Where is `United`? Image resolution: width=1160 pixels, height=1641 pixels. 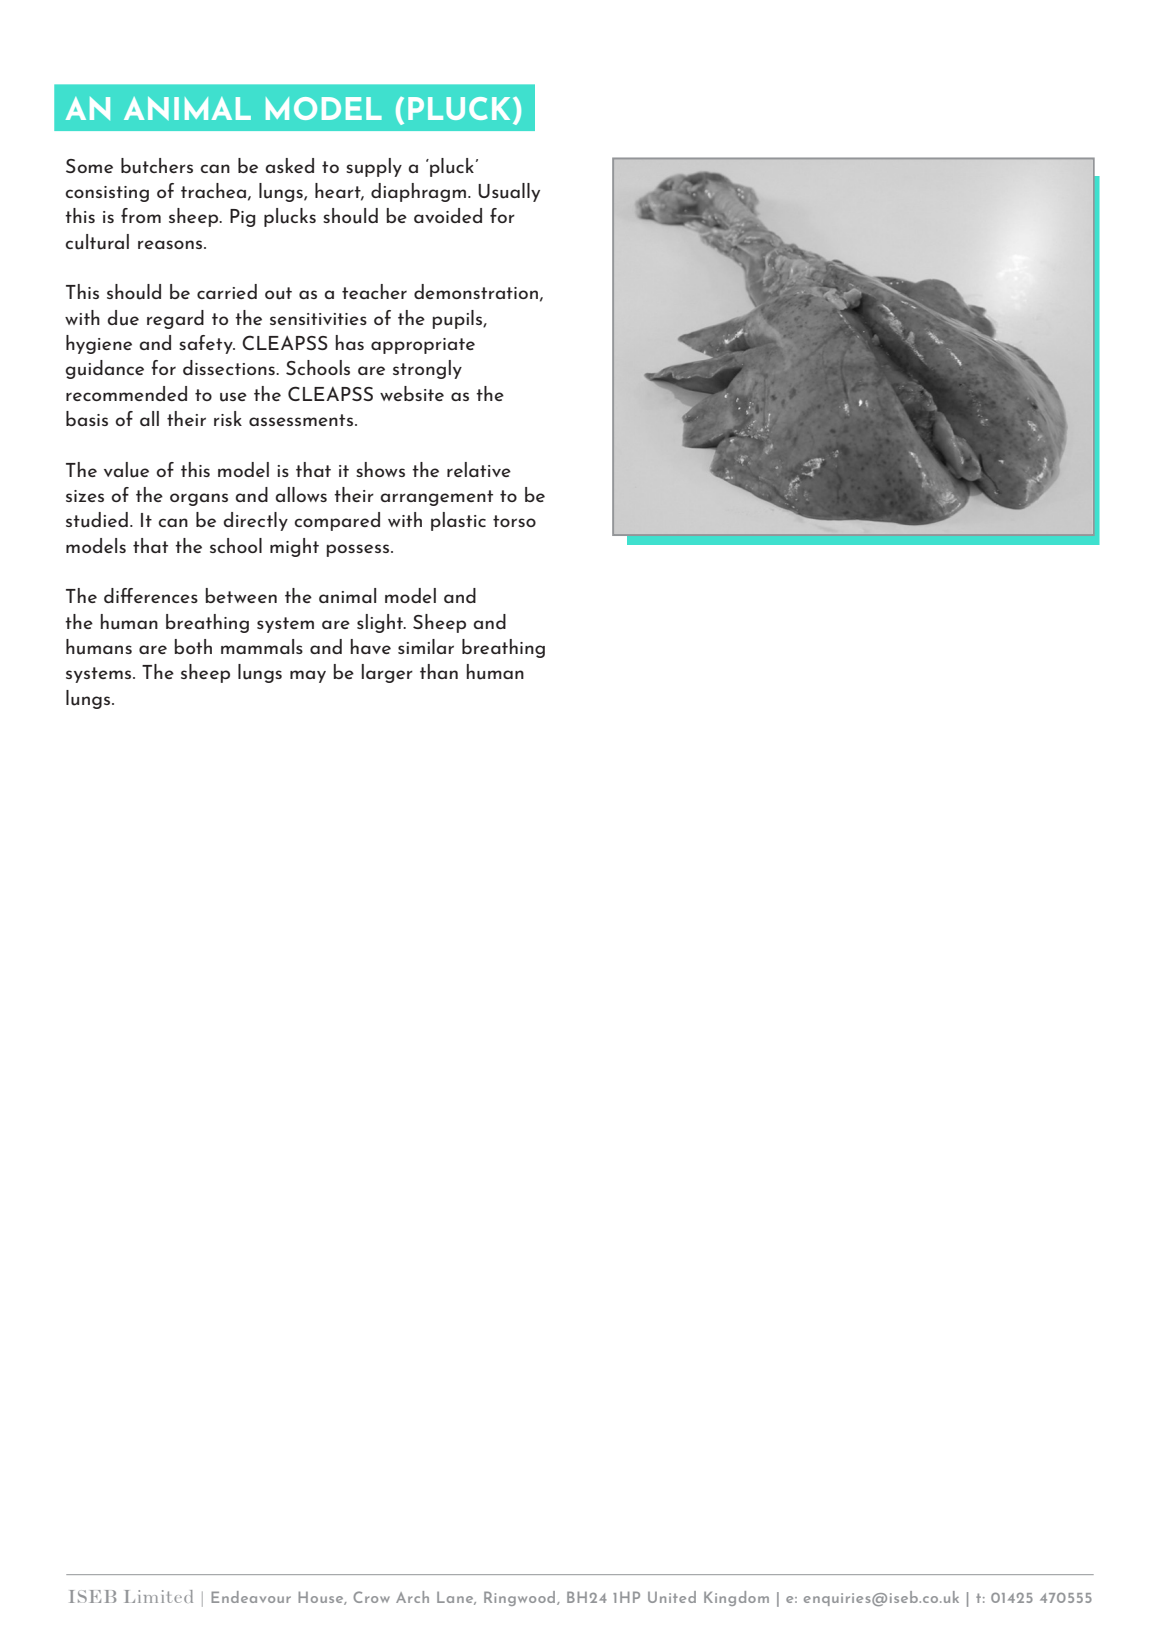 United is located at coordinates (672, 1597).
